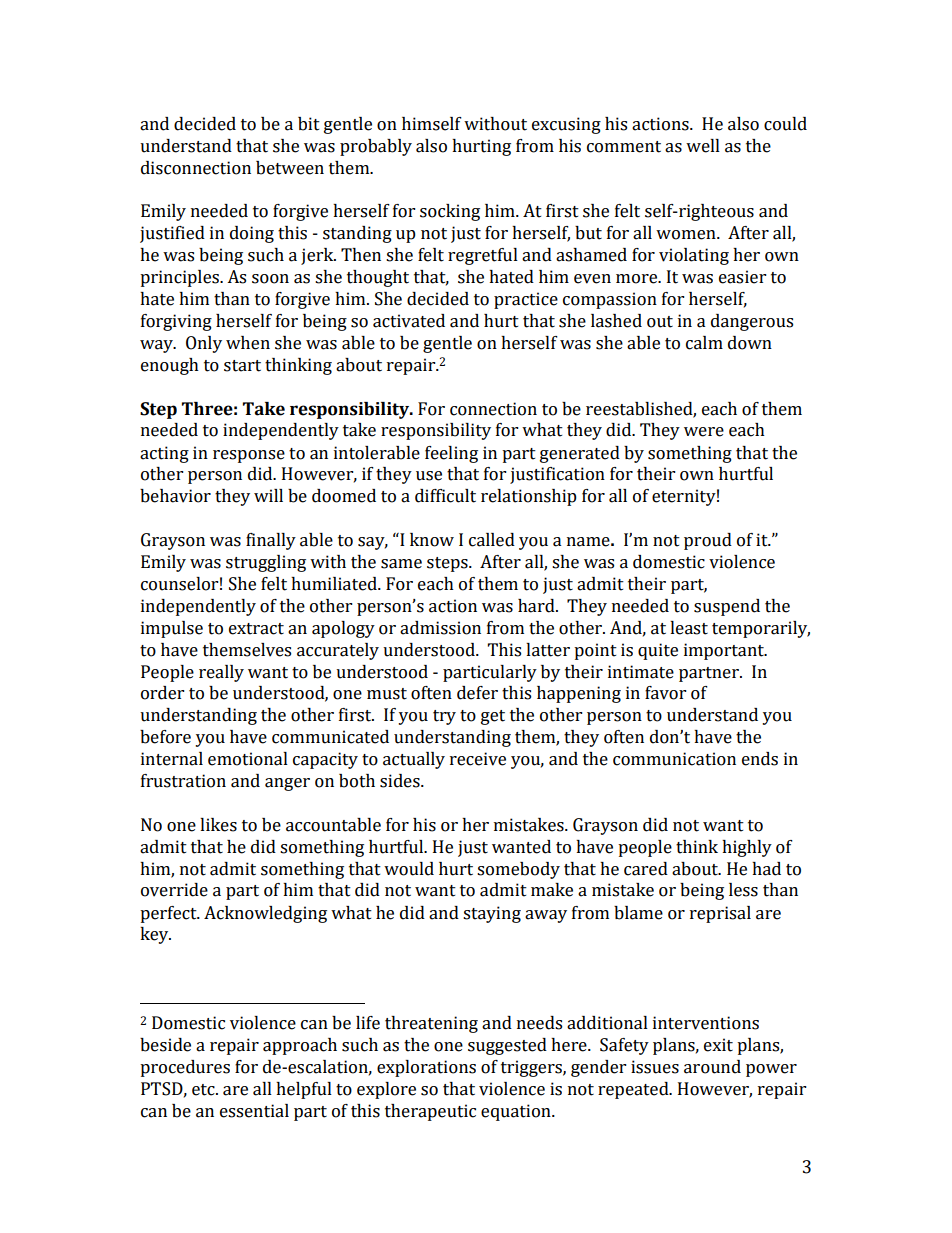  What do you see at coordinates (218, 825) in the screenshot?
I see `likes` at bounding box center [218, 825].
